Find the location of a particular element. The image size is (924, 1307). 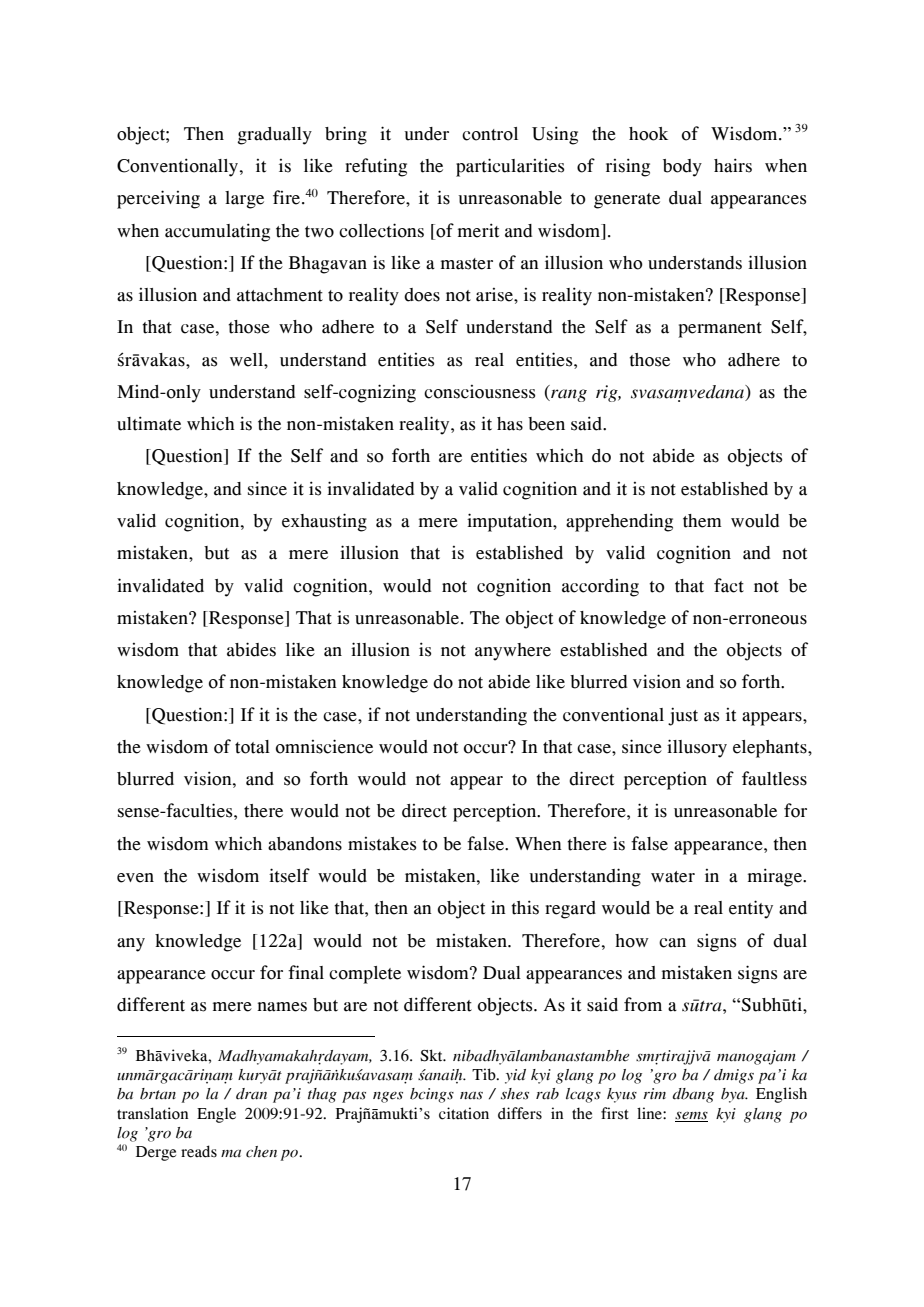

permanent is located at coordinates (720, 330).
